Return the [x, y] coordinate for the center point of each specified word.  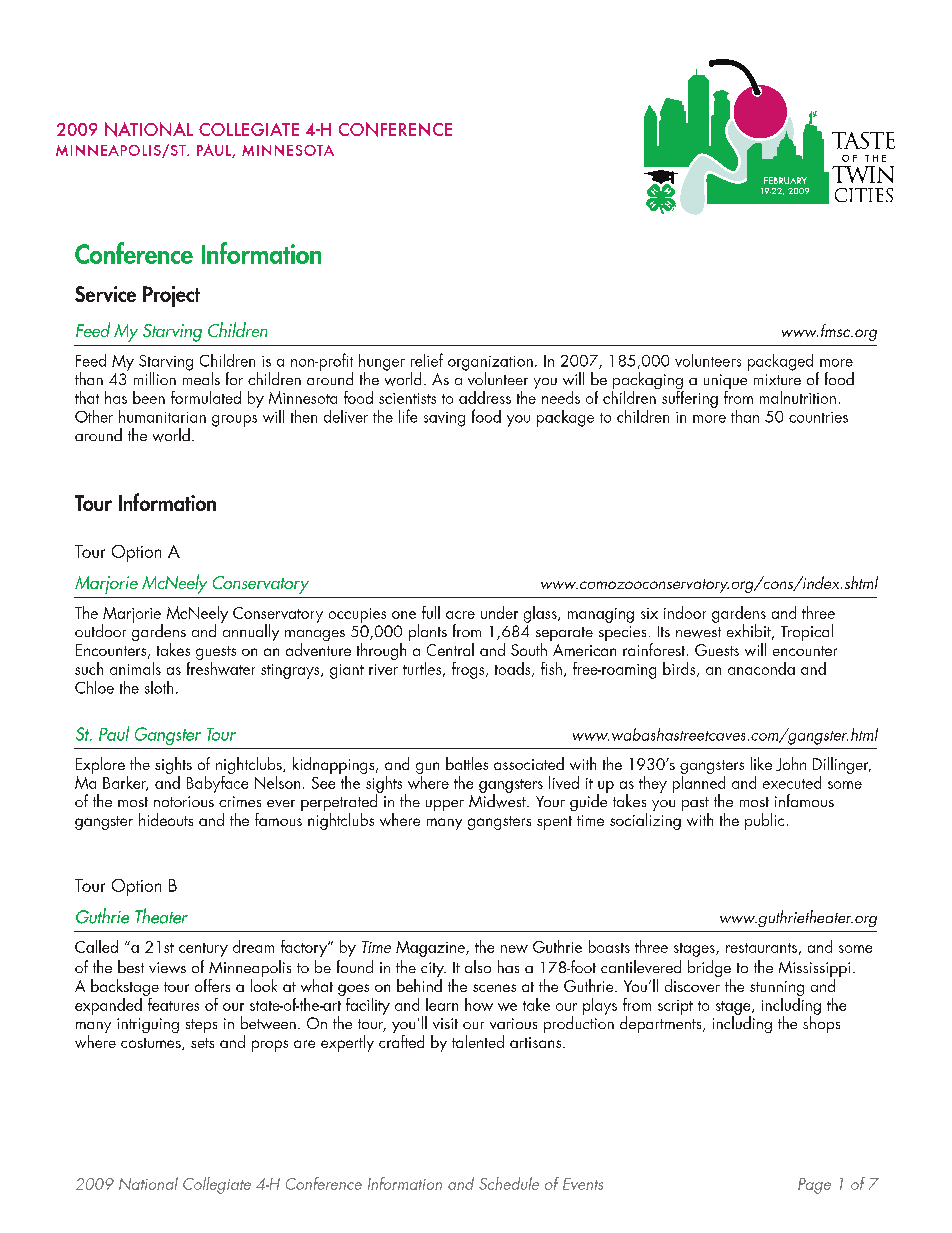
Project [171, 296]
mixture [777, 379]
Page [814, 1186]
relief [427, 360]
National [148, 1183]
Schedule [509, 1183]
